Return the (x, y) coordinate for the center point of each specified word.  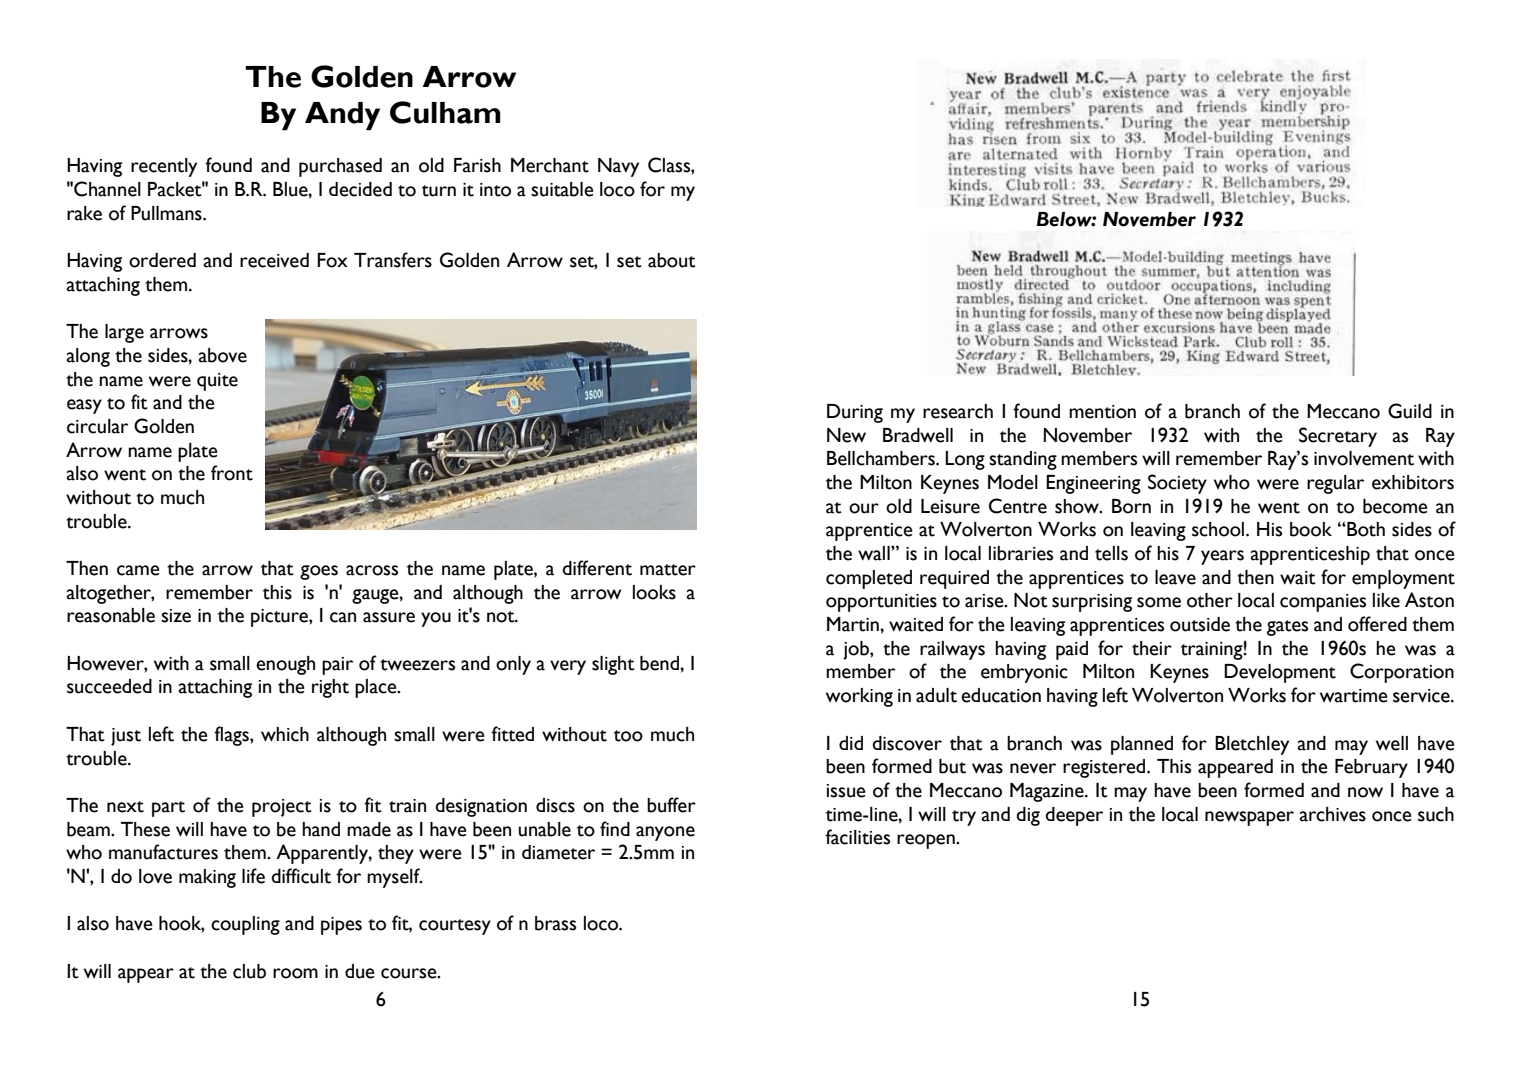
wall (875, 553)
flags (232, 736)
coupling (245, 925)
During (855, 413)
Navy (618, 167)
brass (555, 923)
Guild (1410, 411)
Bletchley (1252, 745)
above (223, 355)
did (851, 743)
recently (164, 167)
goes (319, 572)
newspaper (1249, 818)
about (672, 260)
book (1311, 529)
